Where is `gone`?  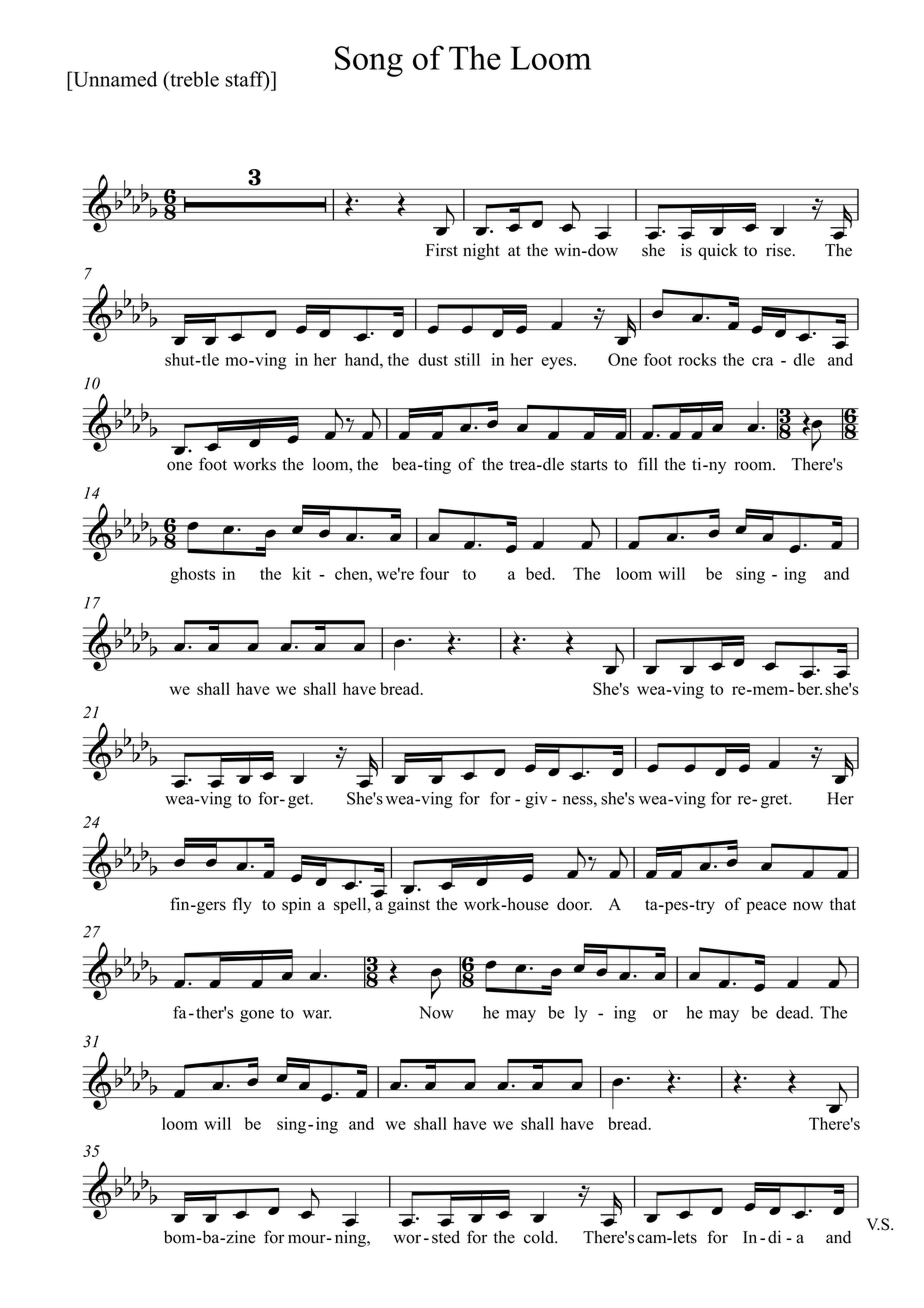
gone is located at coordinates (257, 1016).
